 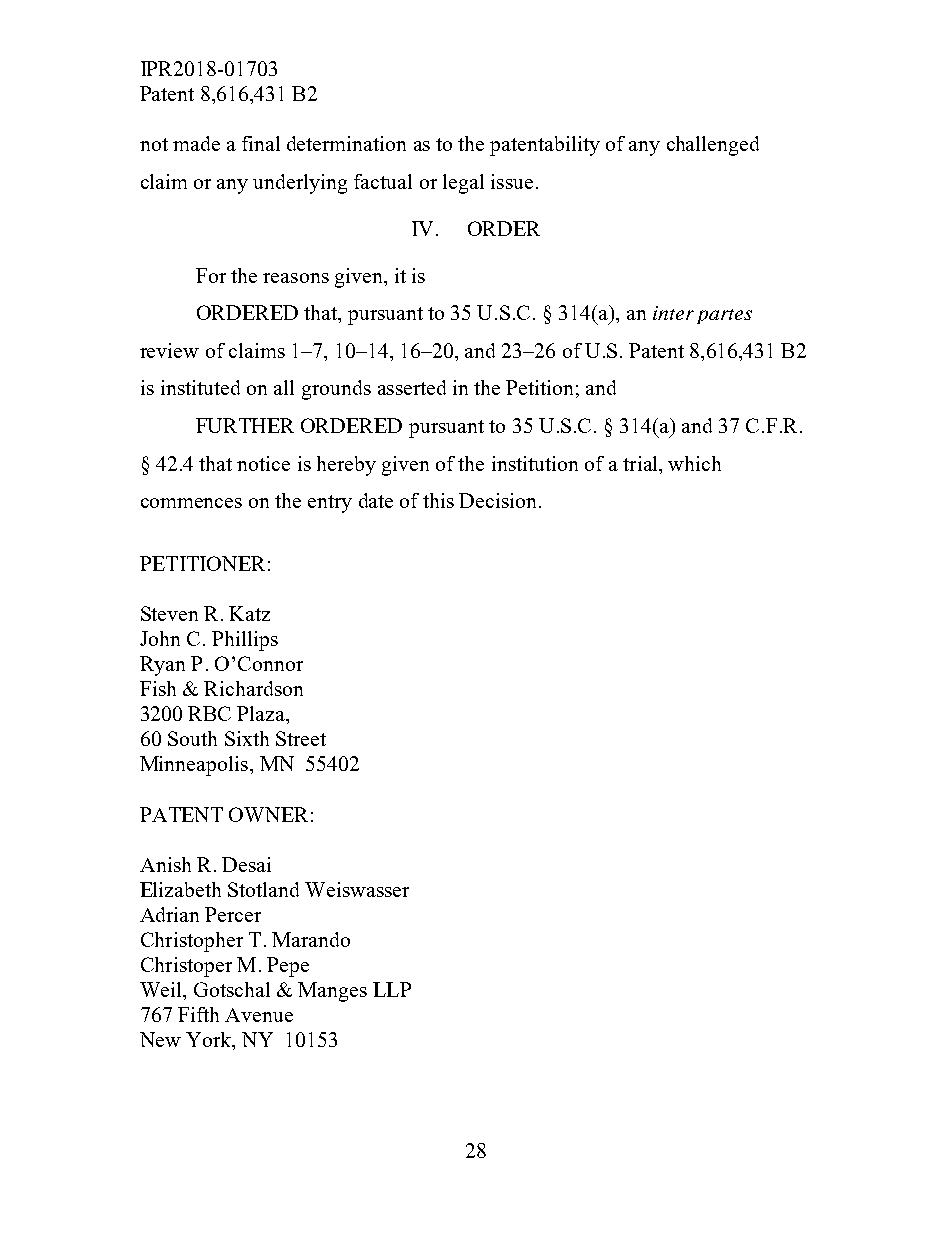 What do you see at coordinates (301, 738) in the screenshot?
I see `Street` at bounding box center [301, 738].
